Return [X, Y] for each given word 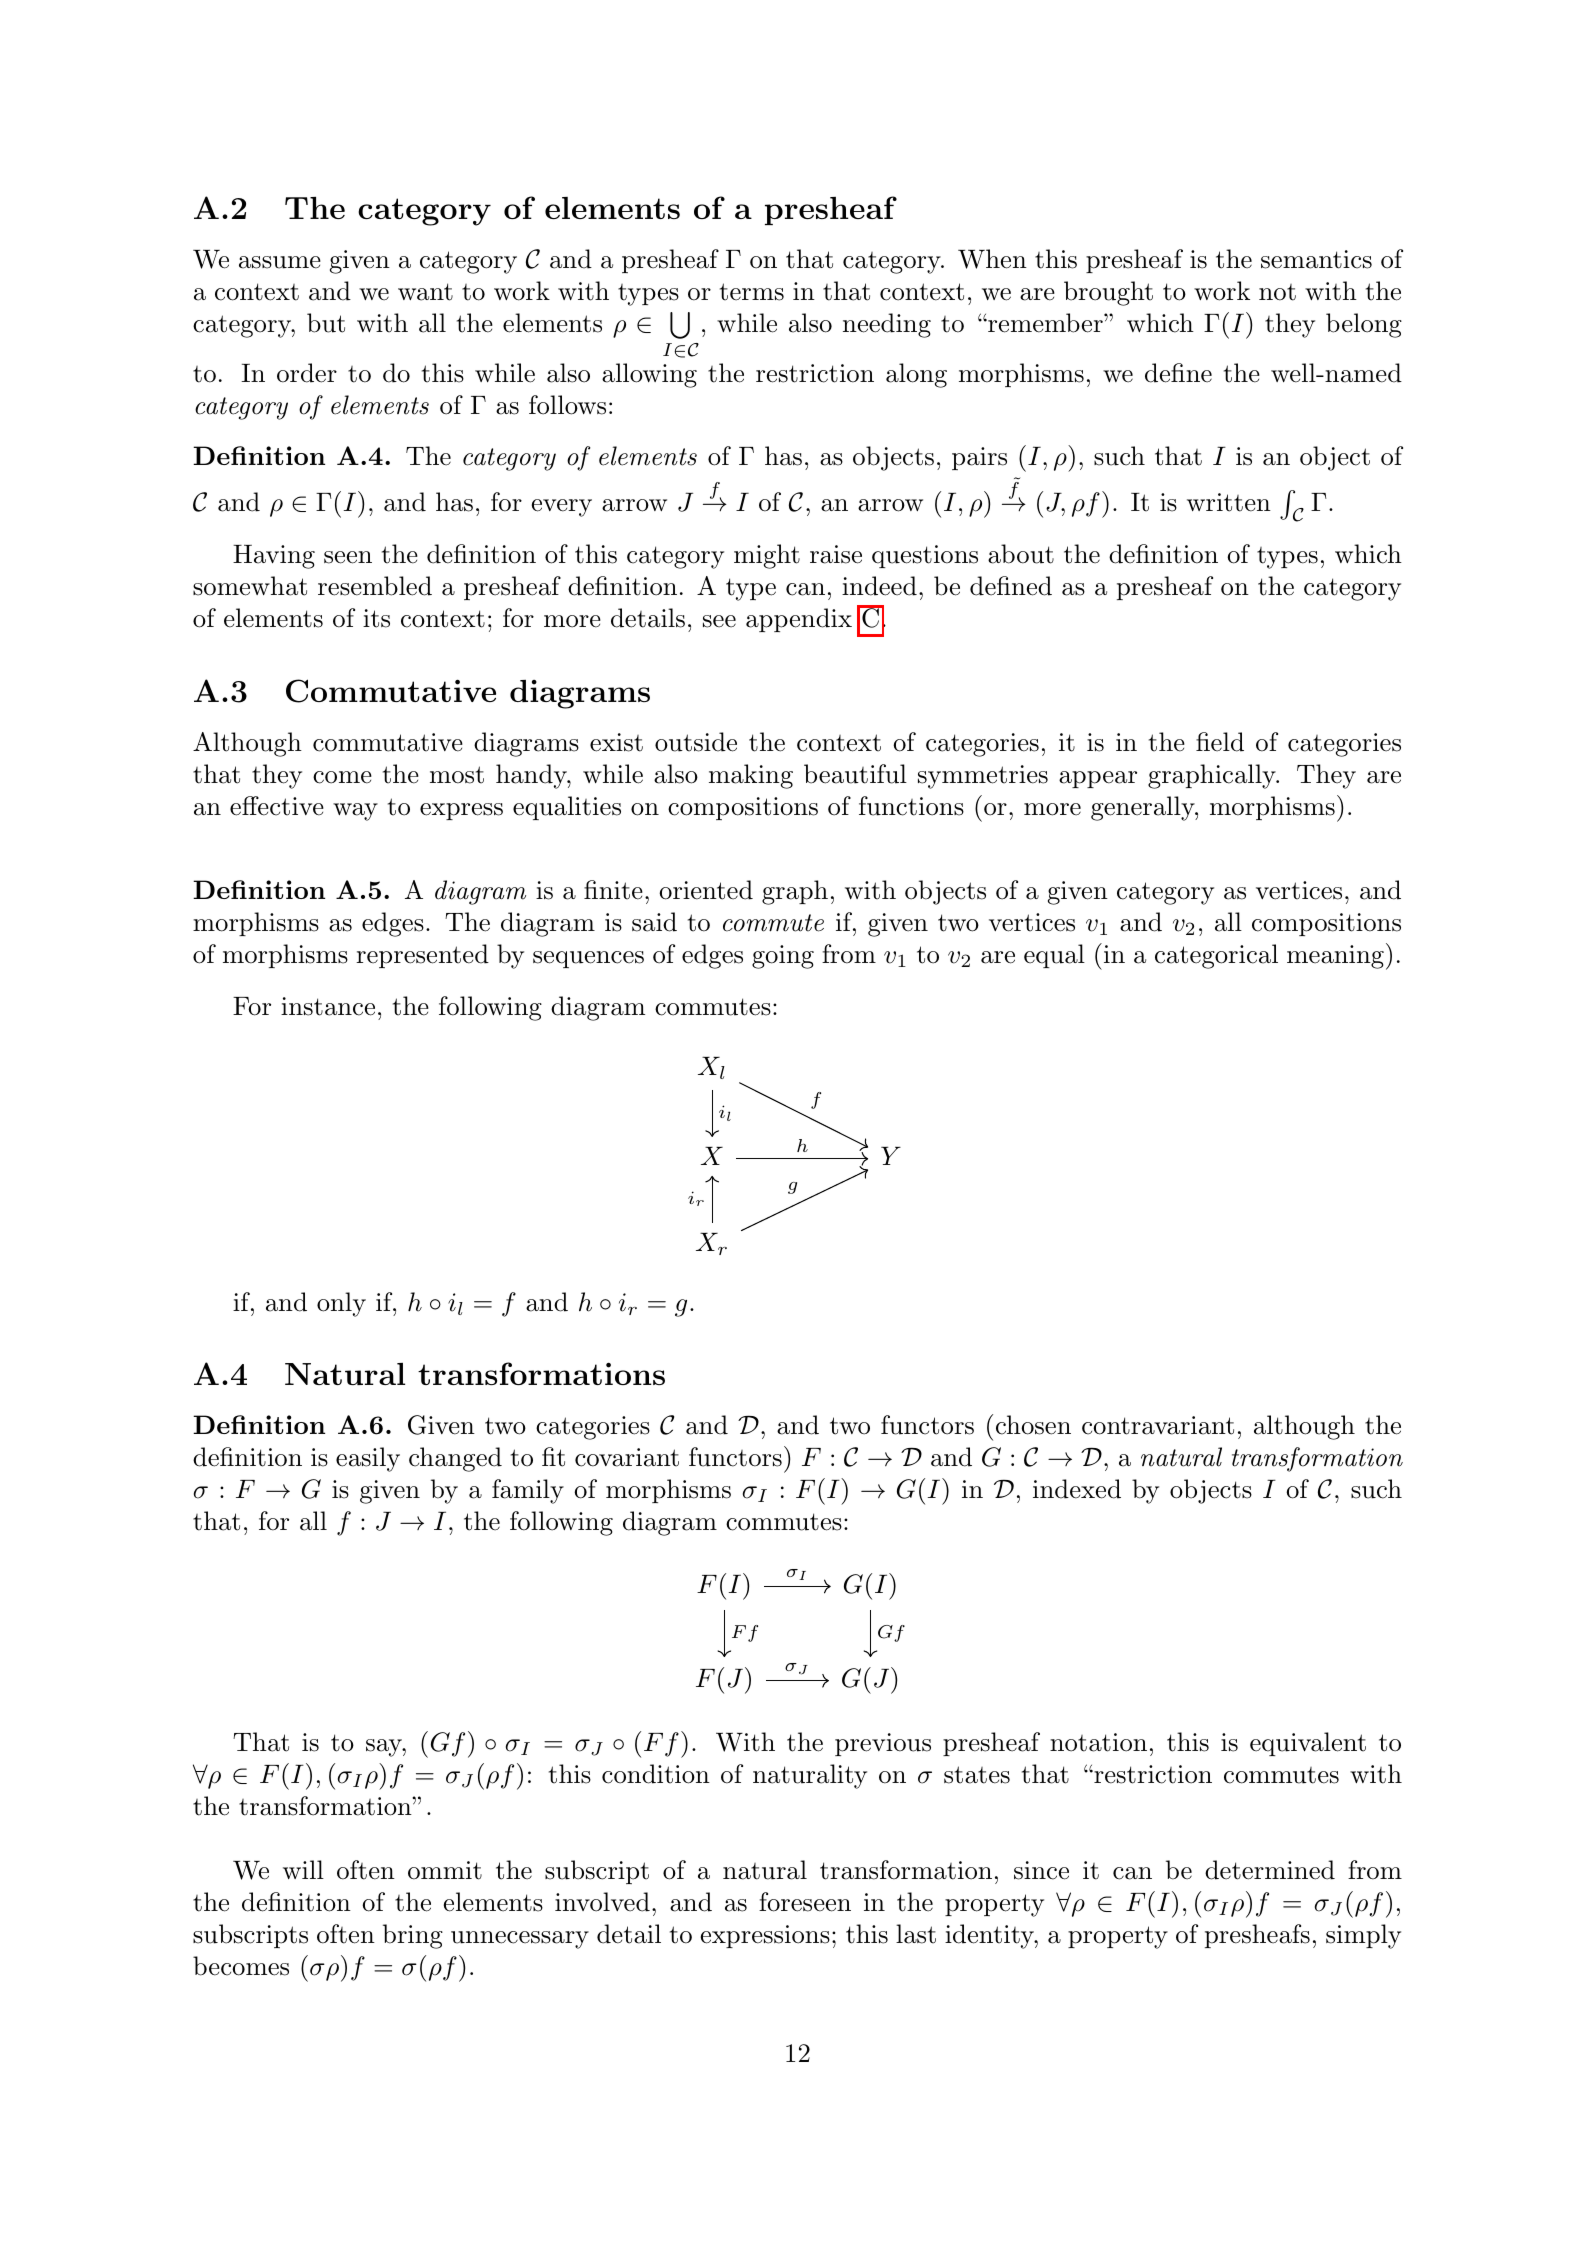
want [425, 292]
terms [752, 292]
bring [413, 1936]
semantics [1316, 259]
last [916, 1934]
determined [1270, 1870]
